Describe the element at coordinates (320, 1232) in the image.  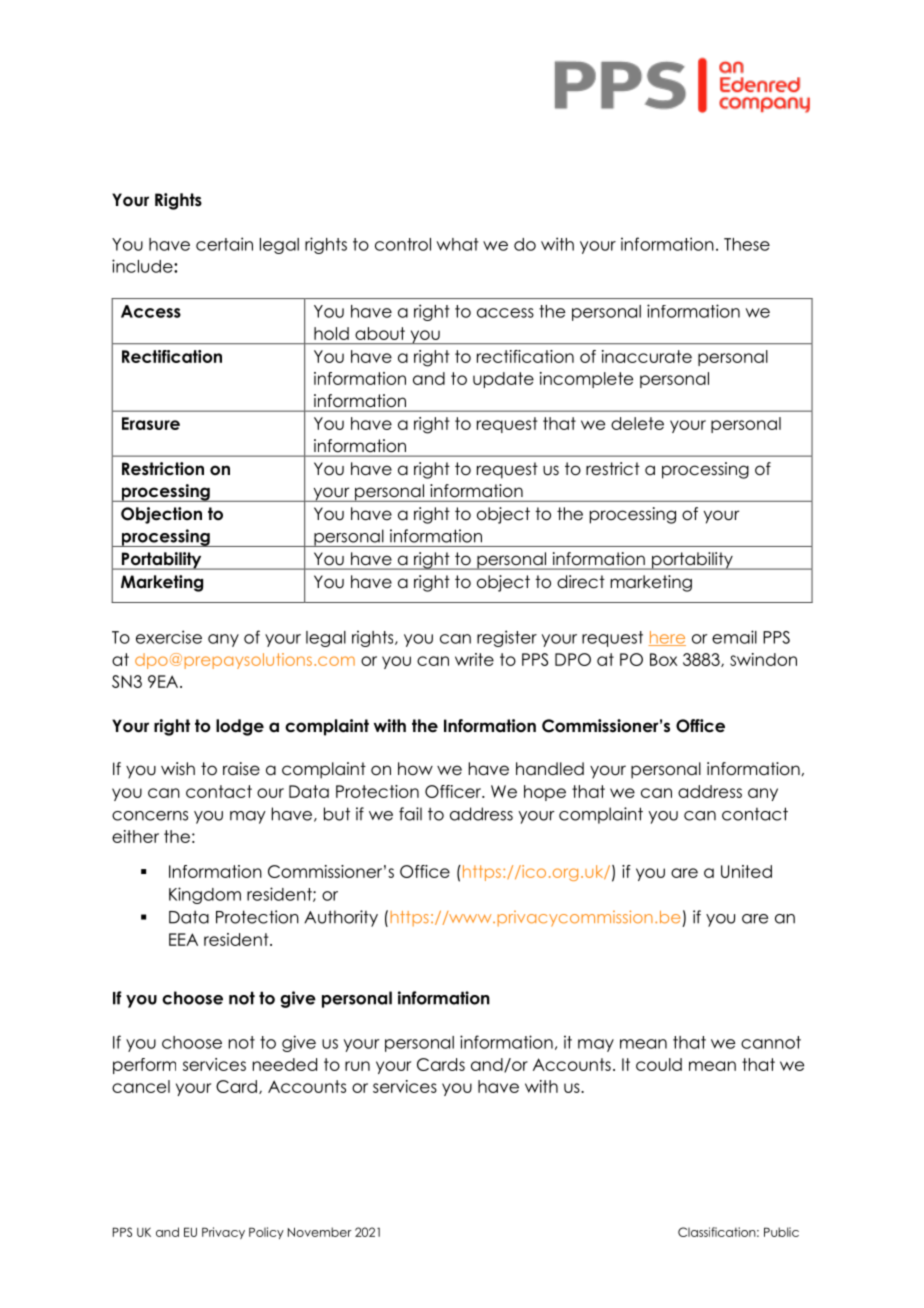
I see `November` at that location.
